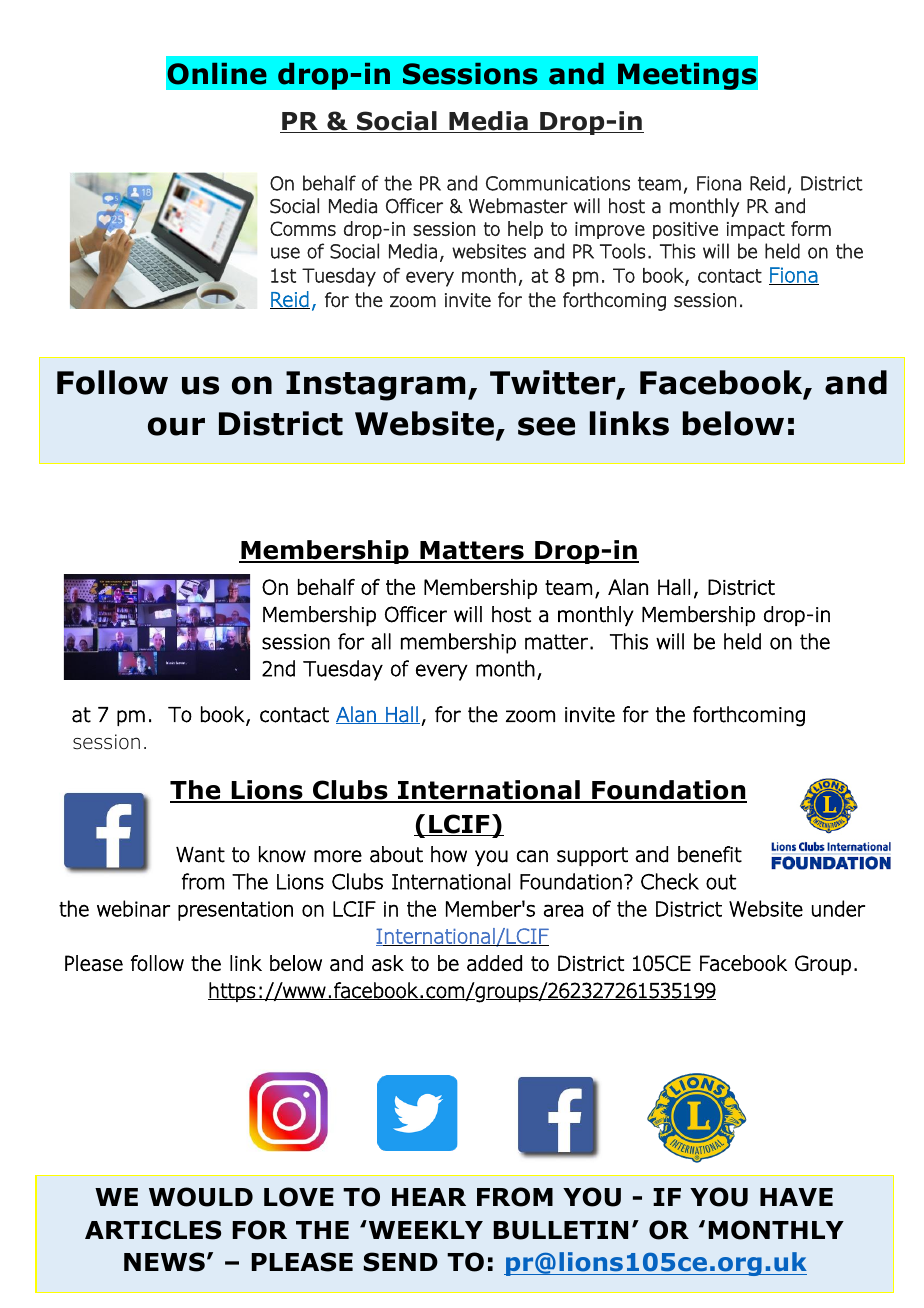 The width and height of the screenshot is (924, 1308). I want to click on how, so click(449, 854).
